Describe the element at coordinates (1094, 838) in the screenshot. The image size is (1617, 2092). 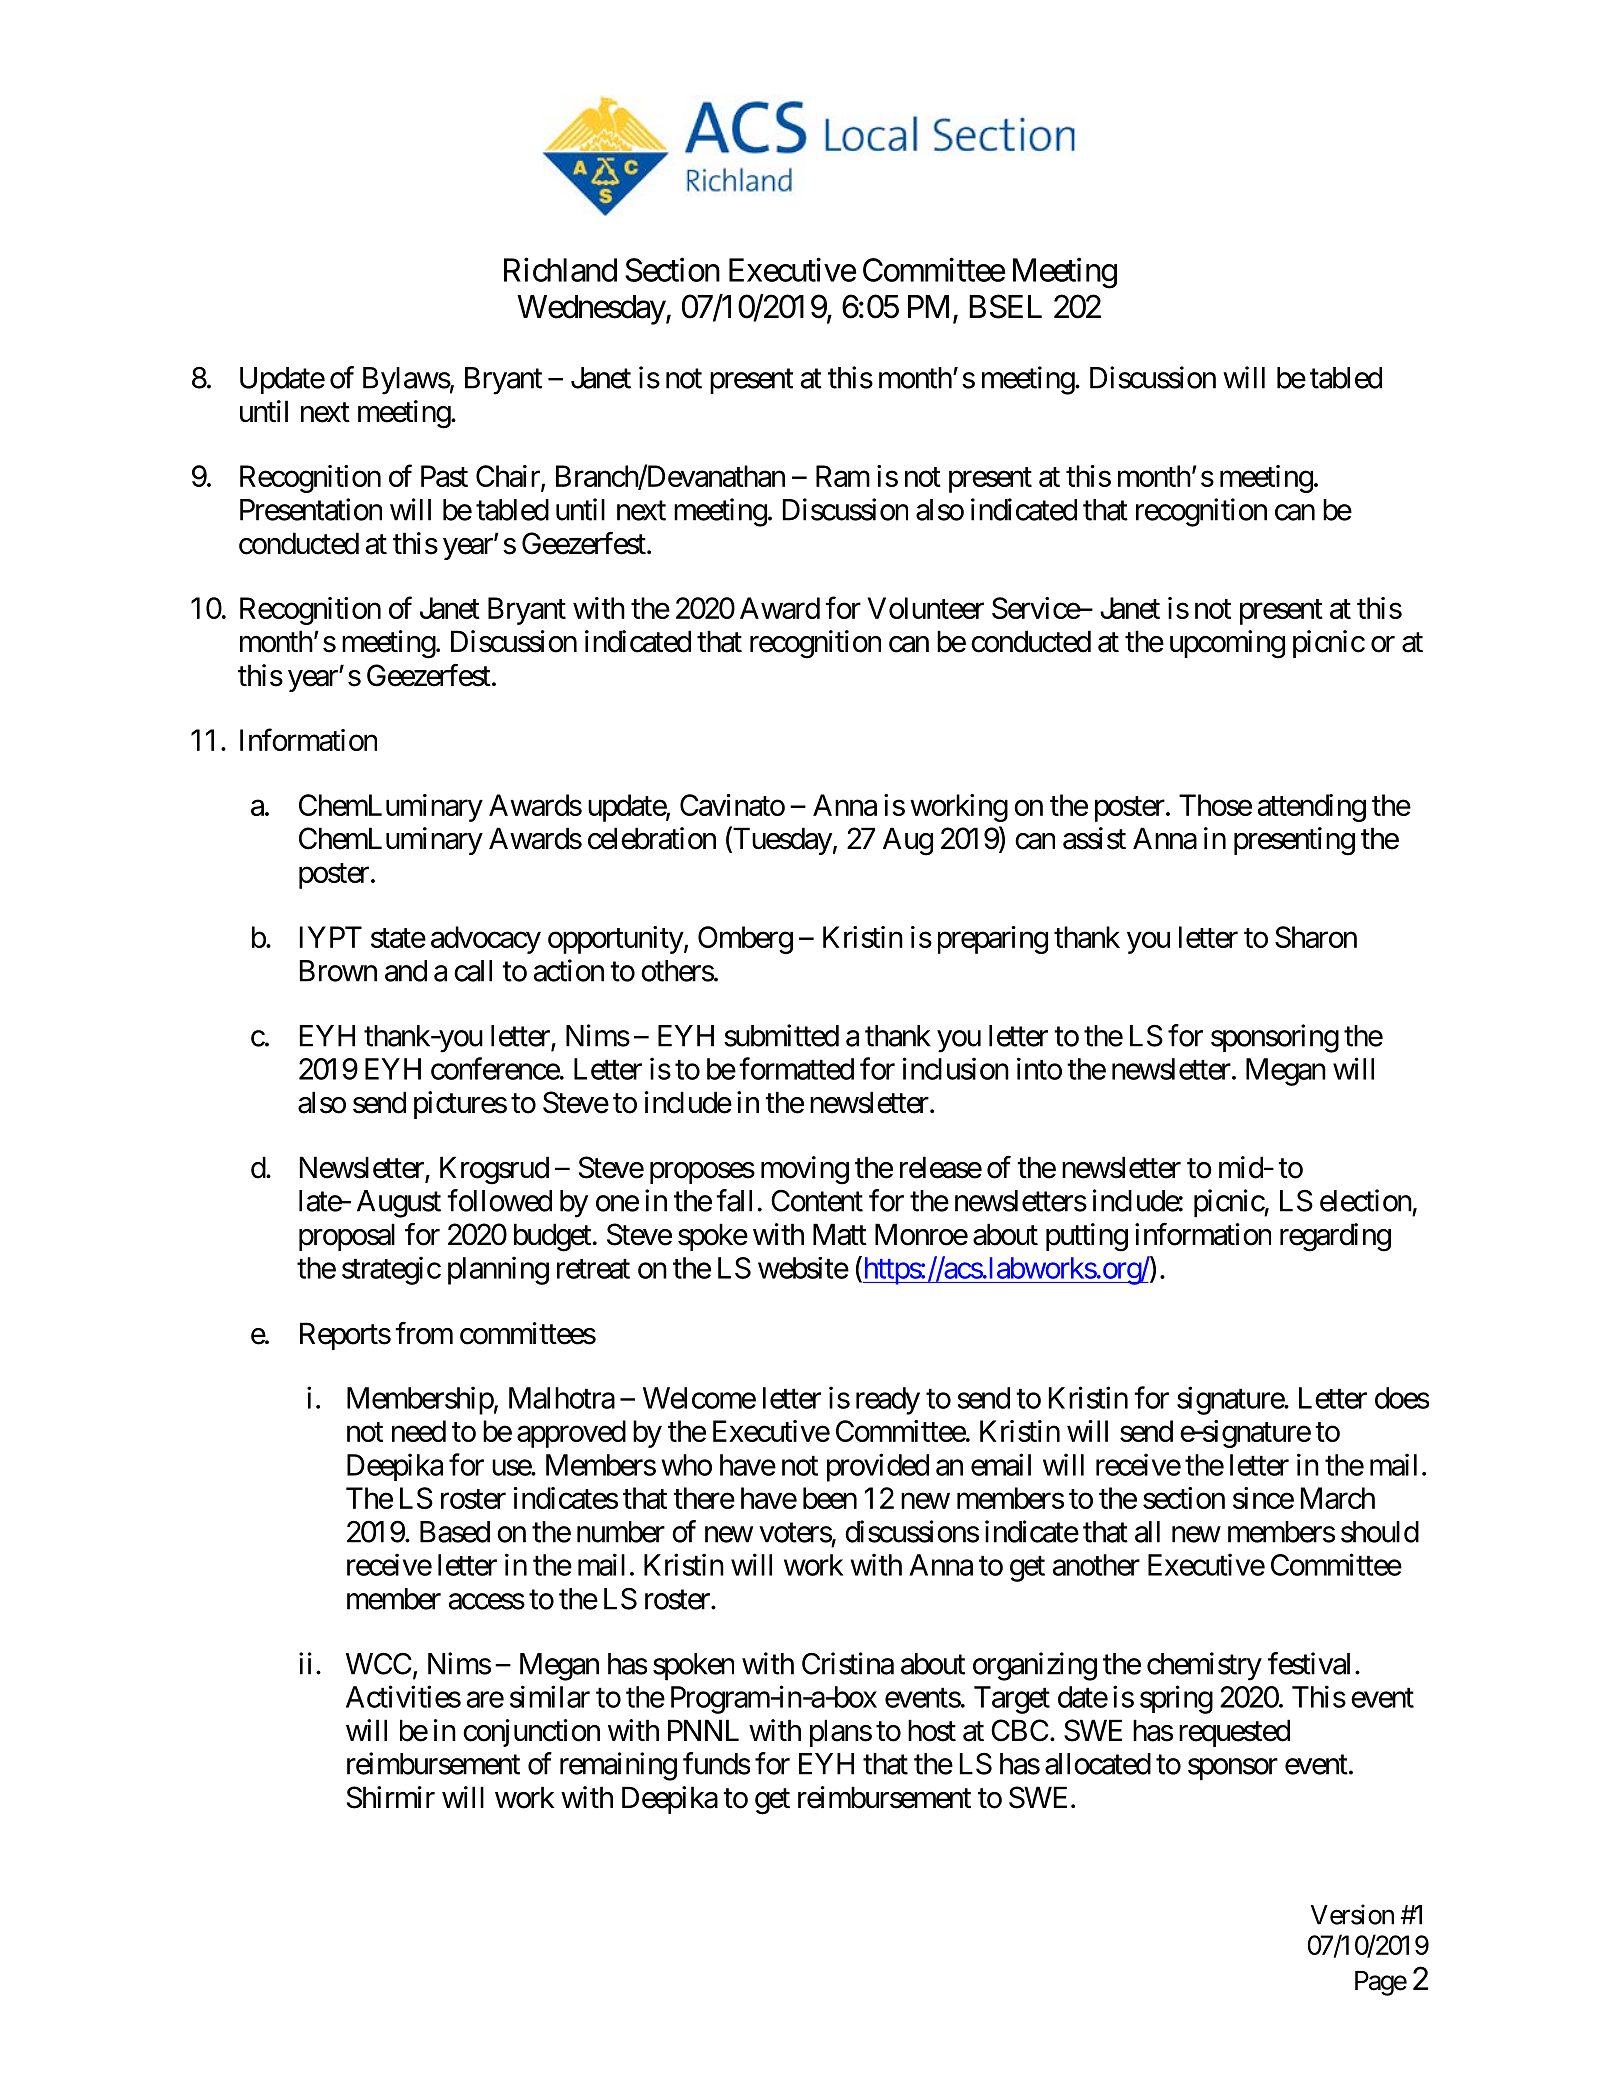
I see `assist` at that location.
